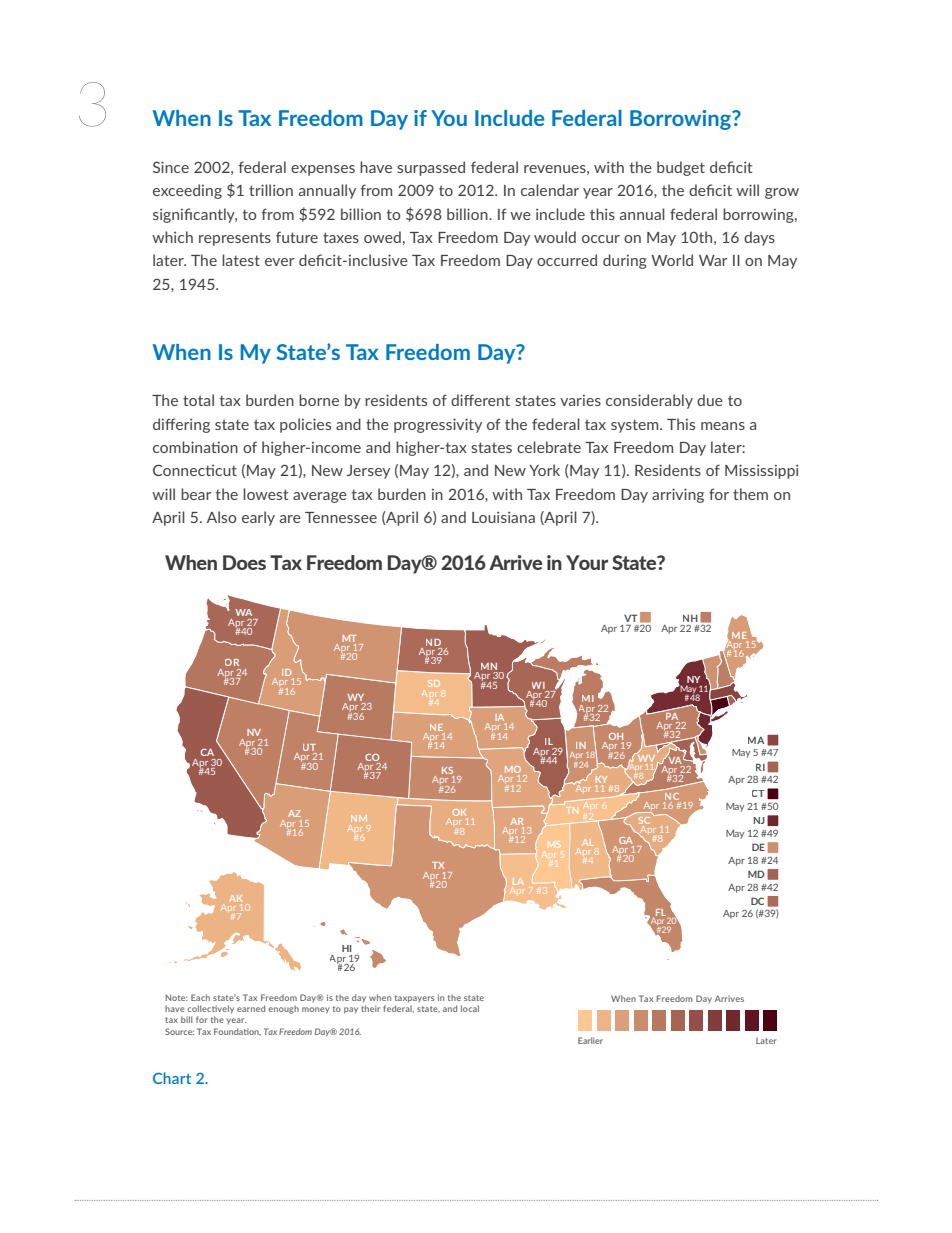 The height and width of the screenshot is (1233, 952). What do you see at coordinates (678, 495) in the screenshot?
I see `arriving` at bounding box center [678, 495].
